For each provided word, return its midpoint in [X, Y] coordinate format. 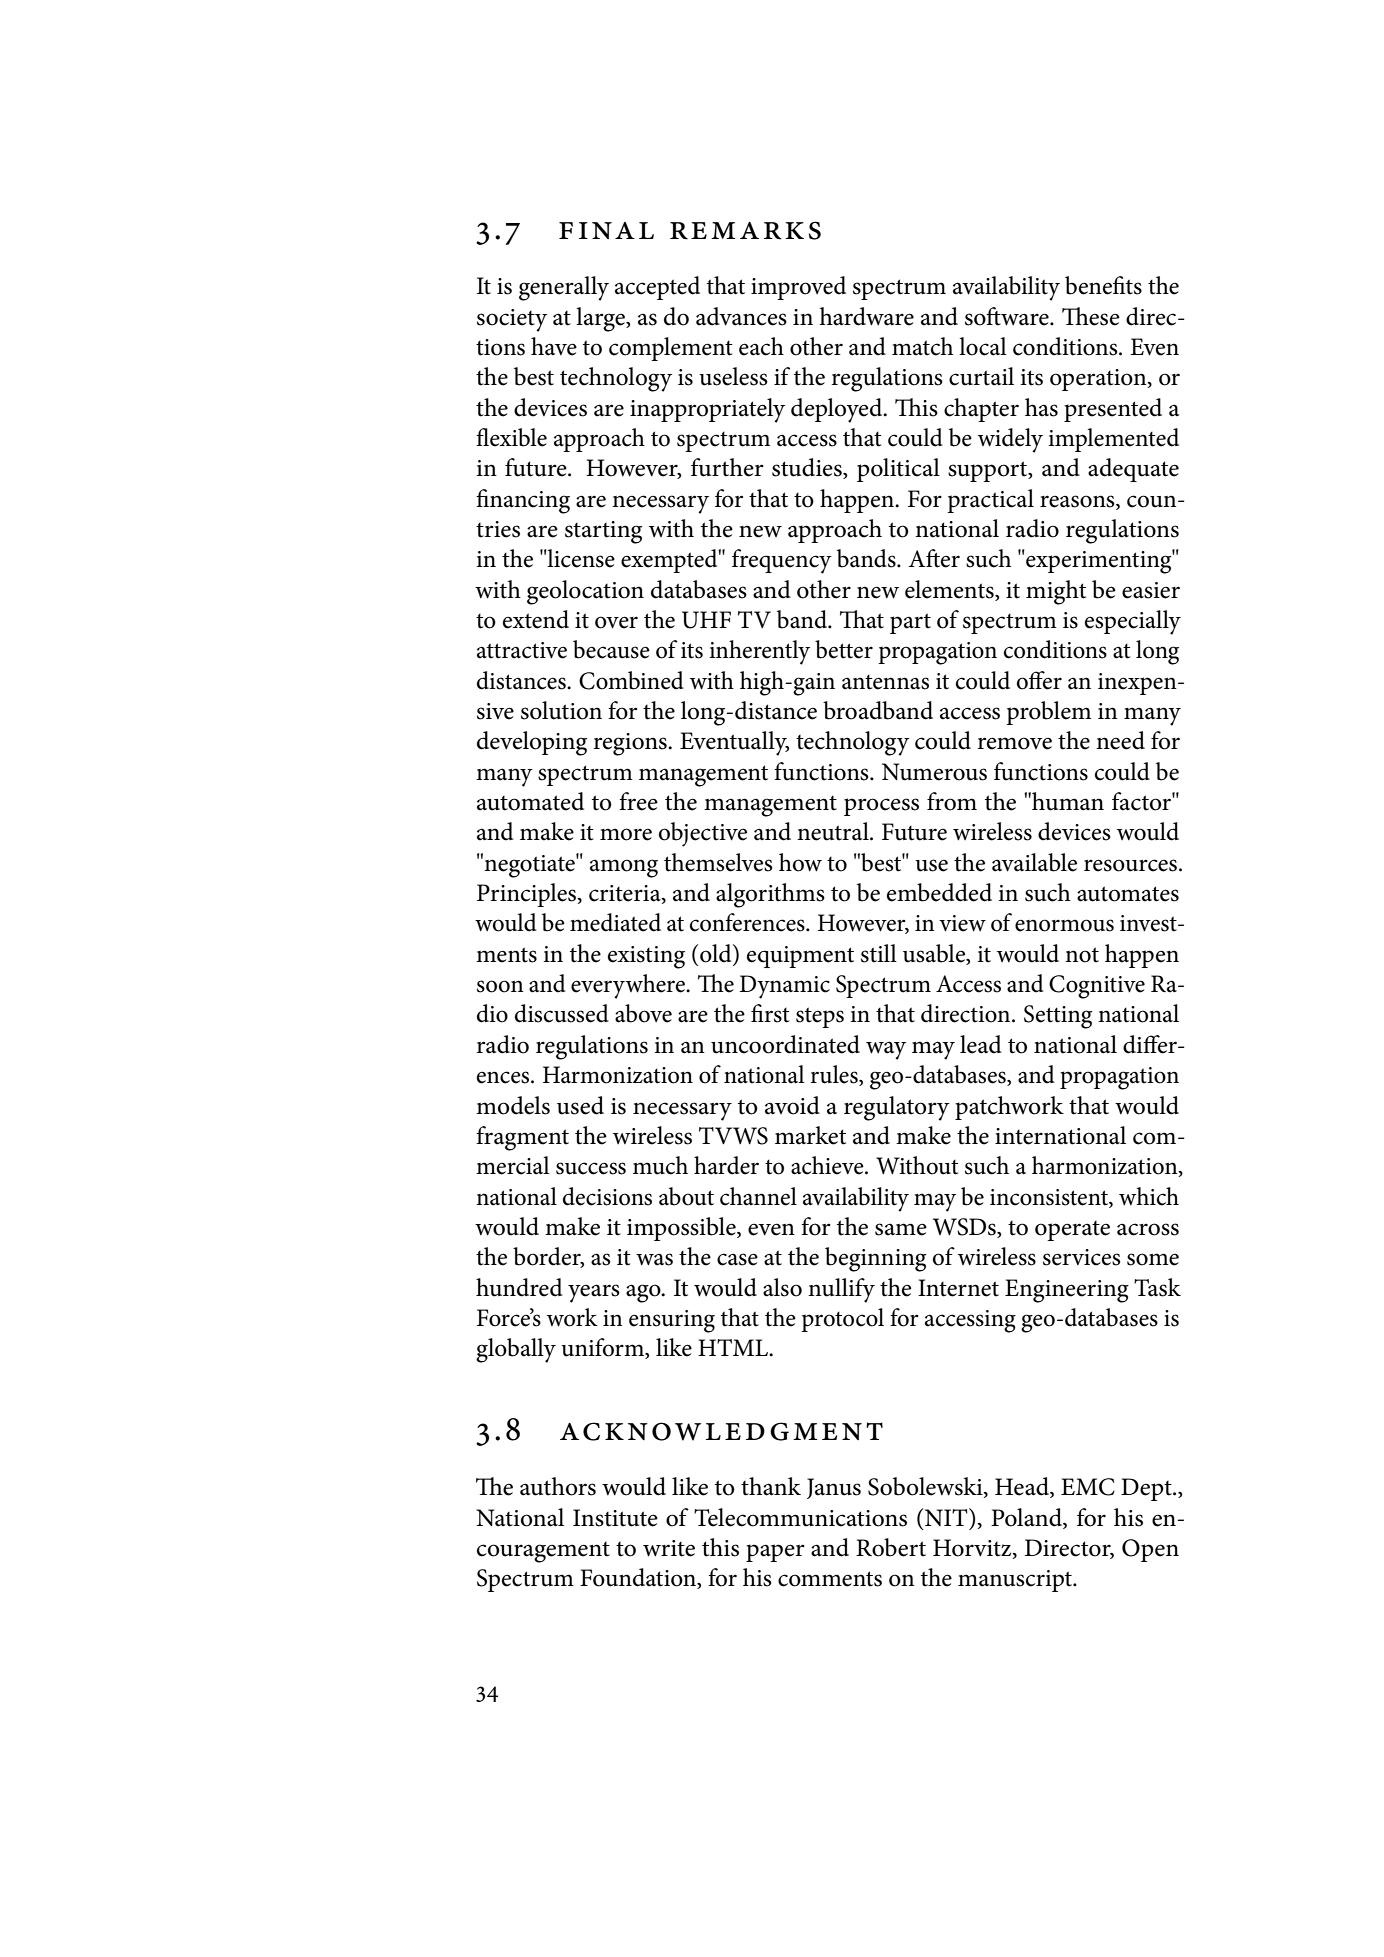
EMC [1088, 1487]
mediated [615, 922]
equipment [800, 957]
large [602, 319]
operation [1099, 380]
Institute [615, 1518]
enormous [1064, 925]
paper [775, 1553]
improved [798, 288]
